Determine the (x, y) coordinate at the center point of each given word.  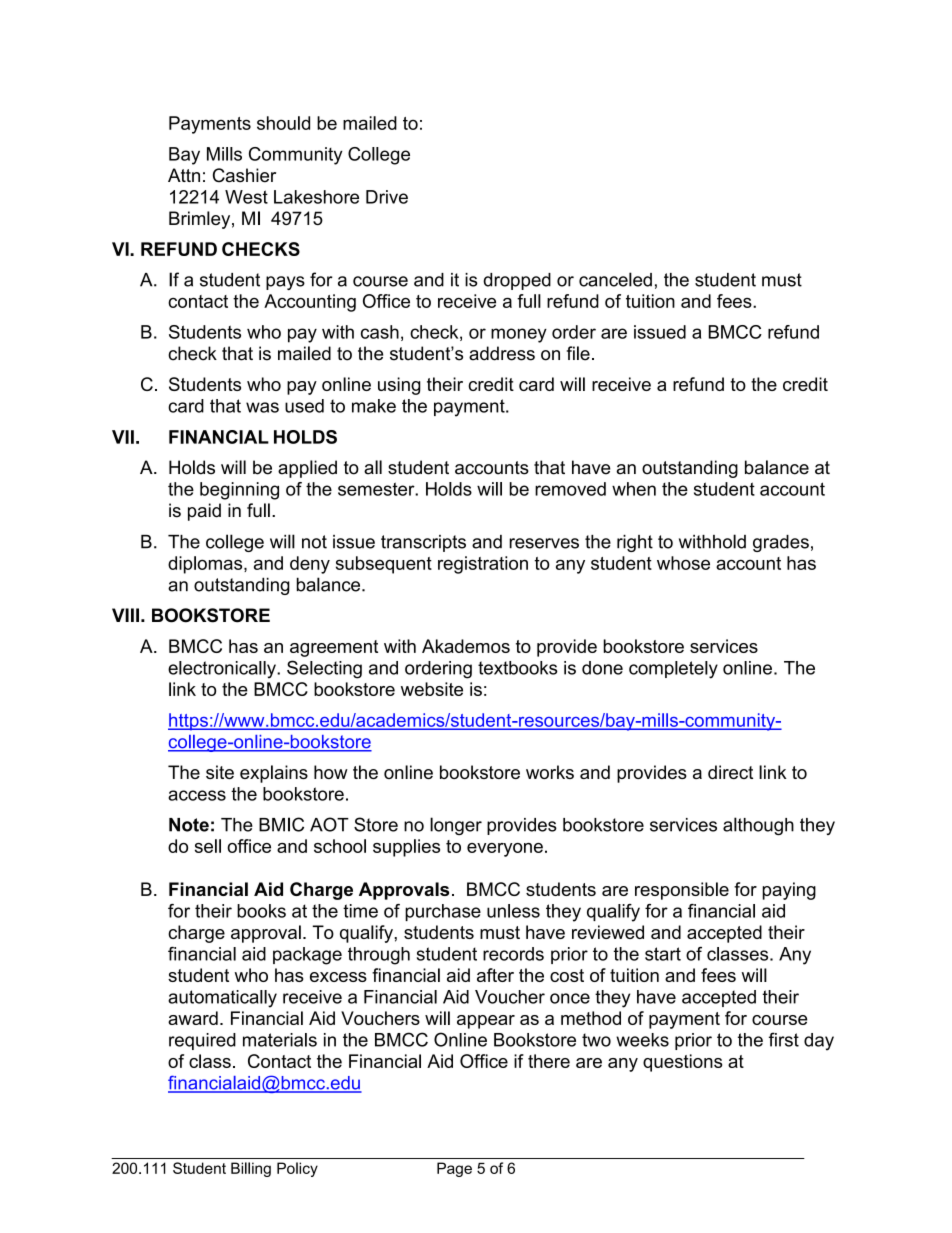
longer (456, 826)
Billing (251, 1169)
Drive (387, 197)
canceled (615, 279)
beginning (239, 491)
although (758, 826)
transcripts (423, 543)
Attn (184, 175)
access (197, 795)
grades (781, 543)
